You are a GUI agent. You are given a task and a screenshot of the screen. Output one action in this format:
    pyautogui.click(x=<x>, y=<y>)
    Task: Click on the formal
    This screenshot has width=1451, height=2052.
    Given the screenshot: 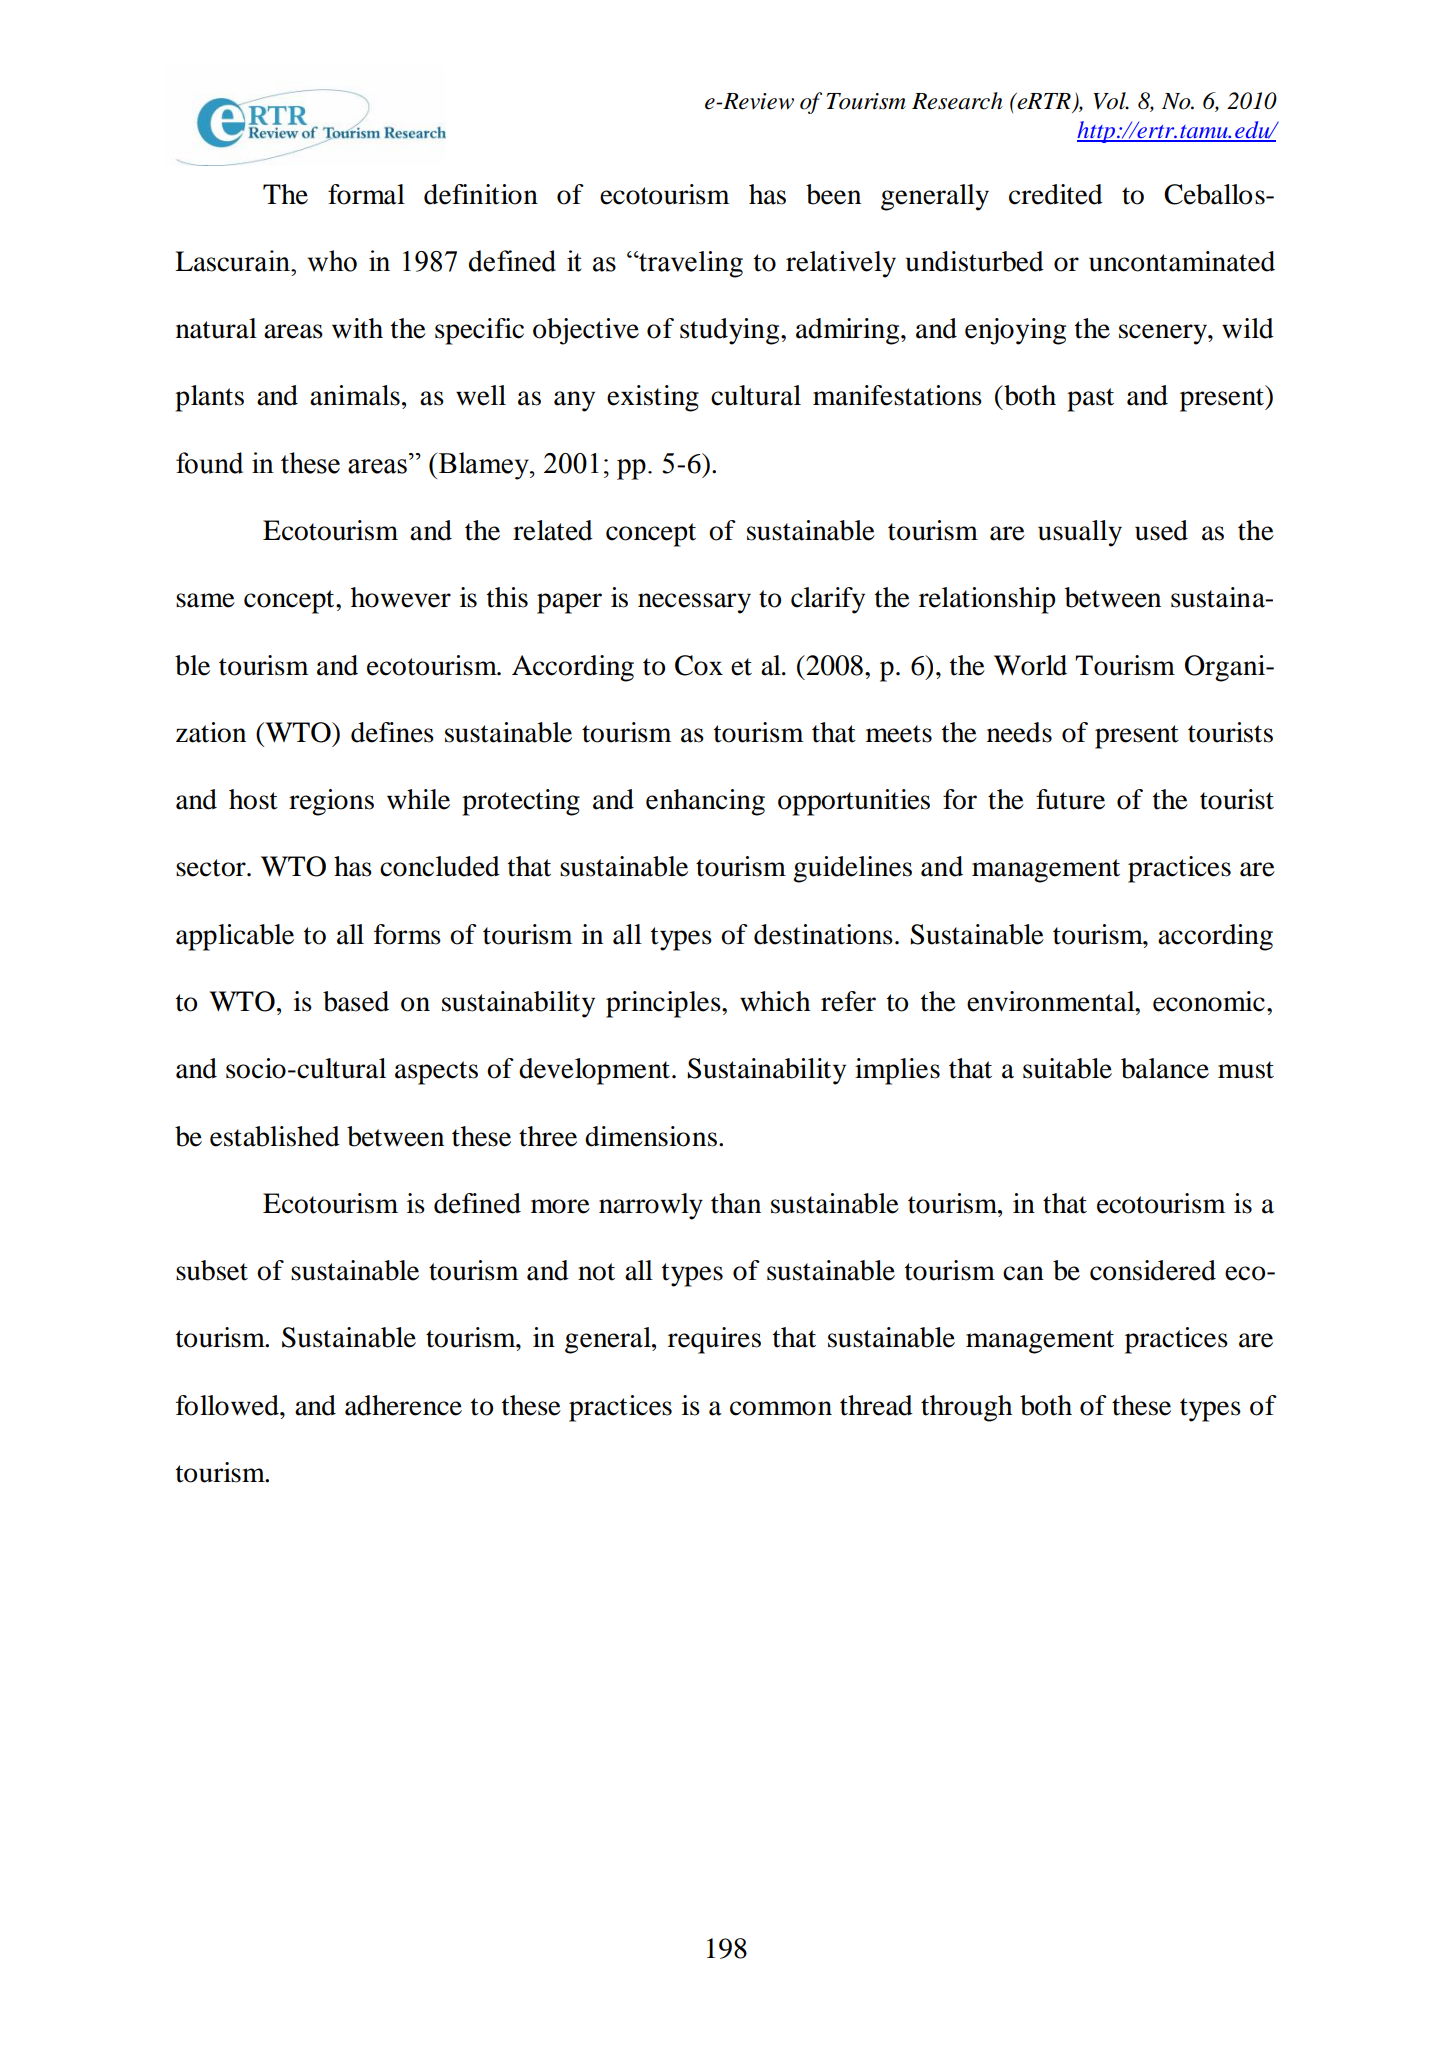 What is the action you would take?
    pyautogui.click(x=366, y=194)
